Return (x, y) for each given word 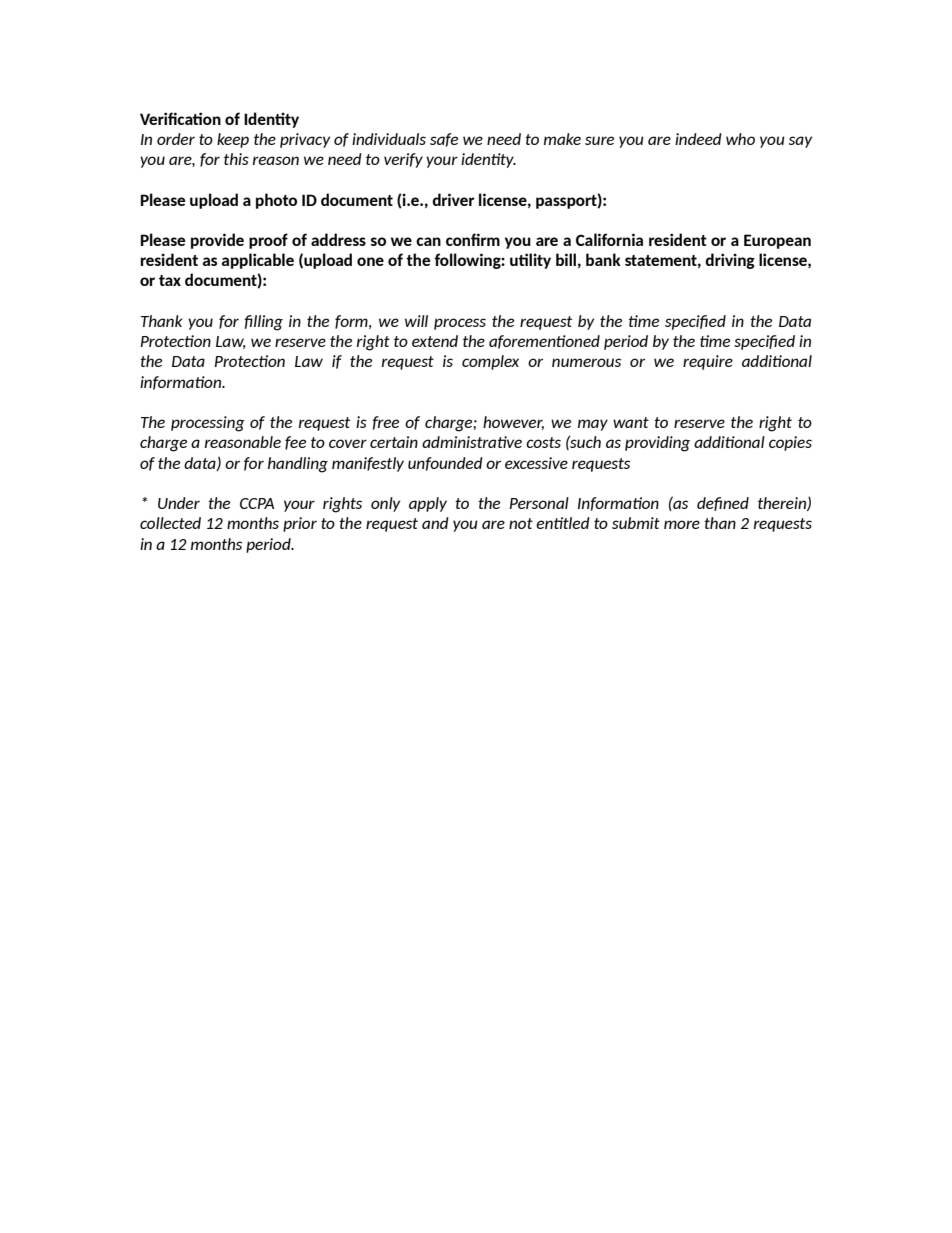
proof (268, 241)
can (428, 241)
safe (444, 140)
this (236, 159)
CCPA (257, 503)
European (777, 241)
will (416, 321)
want (631, 422)
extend (435, 341)
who (740, 139)
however (513, 423)
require (708, 362)
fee (295, 443)
